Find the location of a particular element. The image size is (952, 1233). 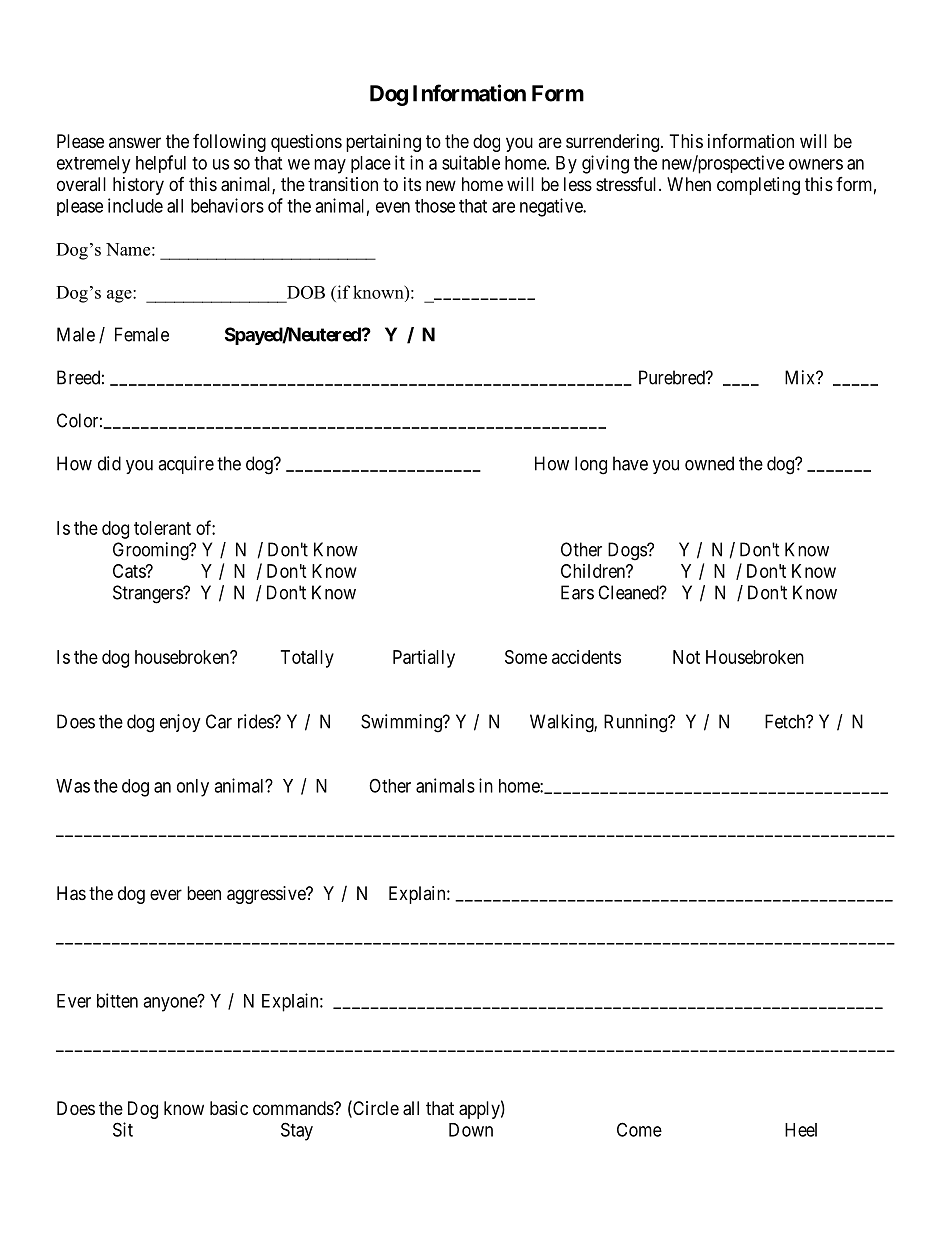

Not is located at coordinates (686, 657).
